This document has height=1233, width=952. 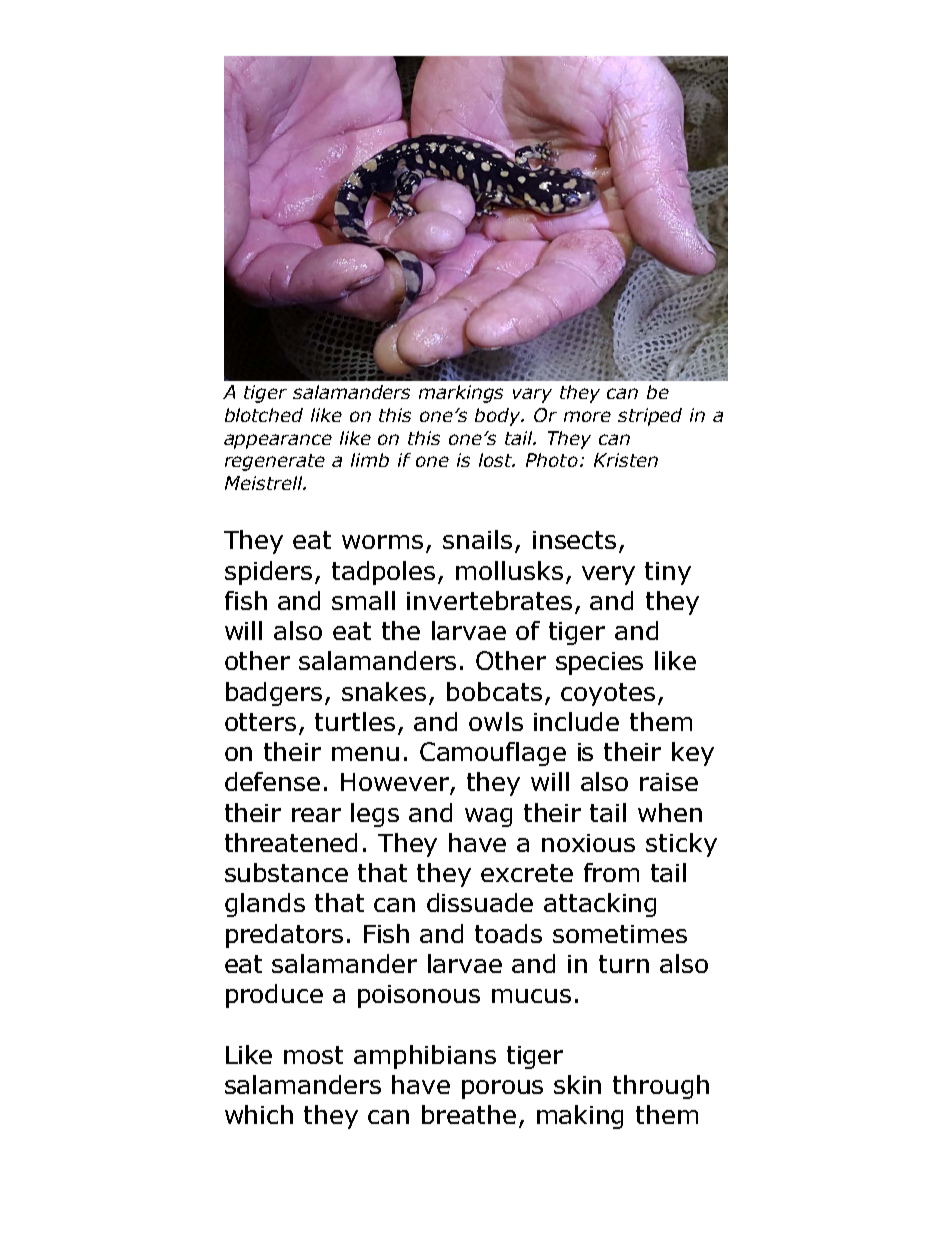 What do you see at coordinates (669, 782) in the document?
I see `raise` at bounding box center [669, 782].
